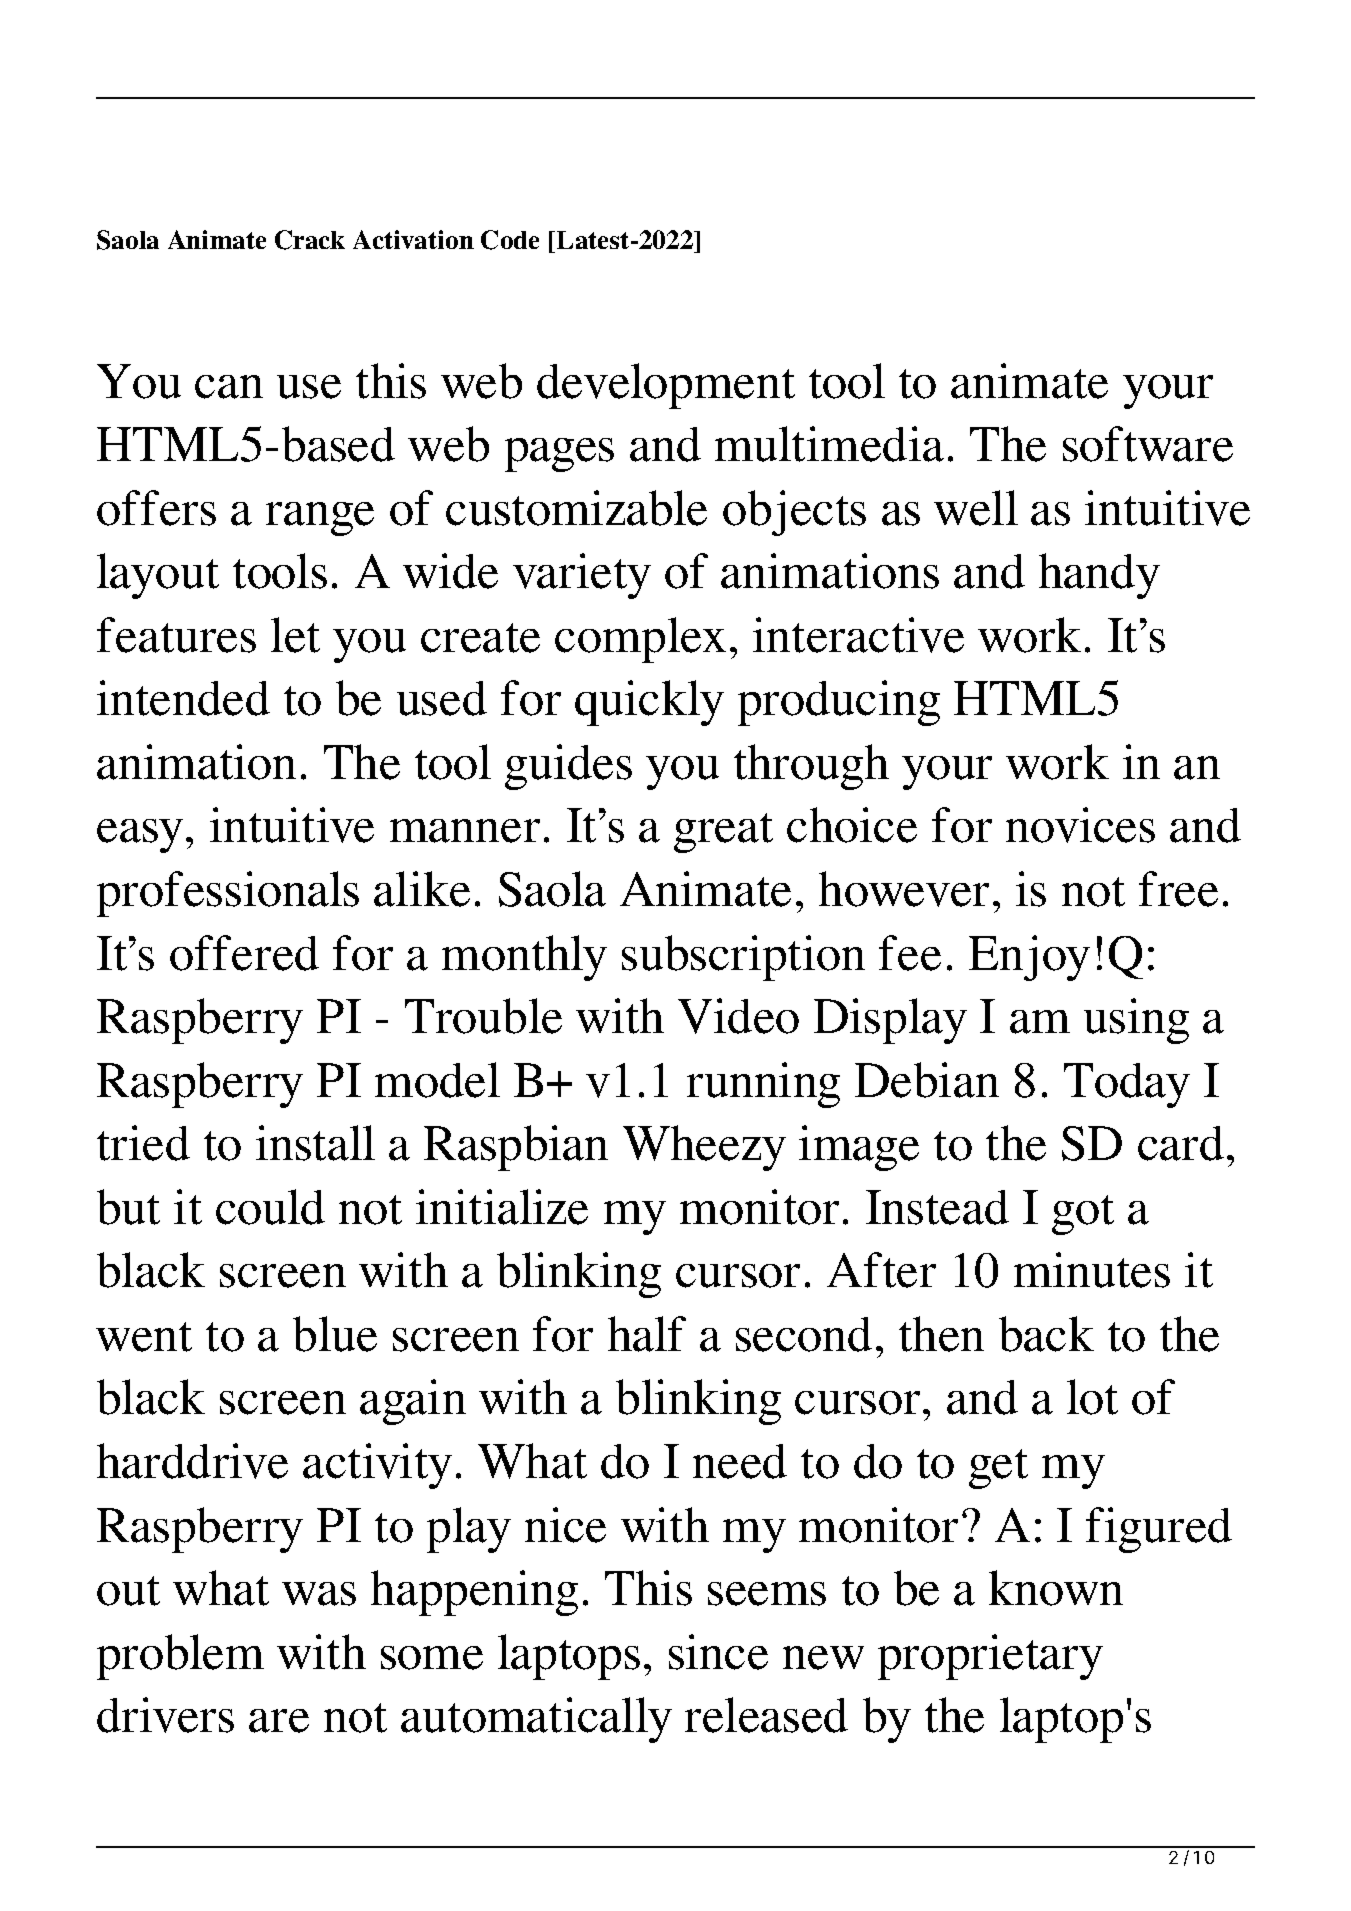  I want to click on could, so click(270, 1207).
